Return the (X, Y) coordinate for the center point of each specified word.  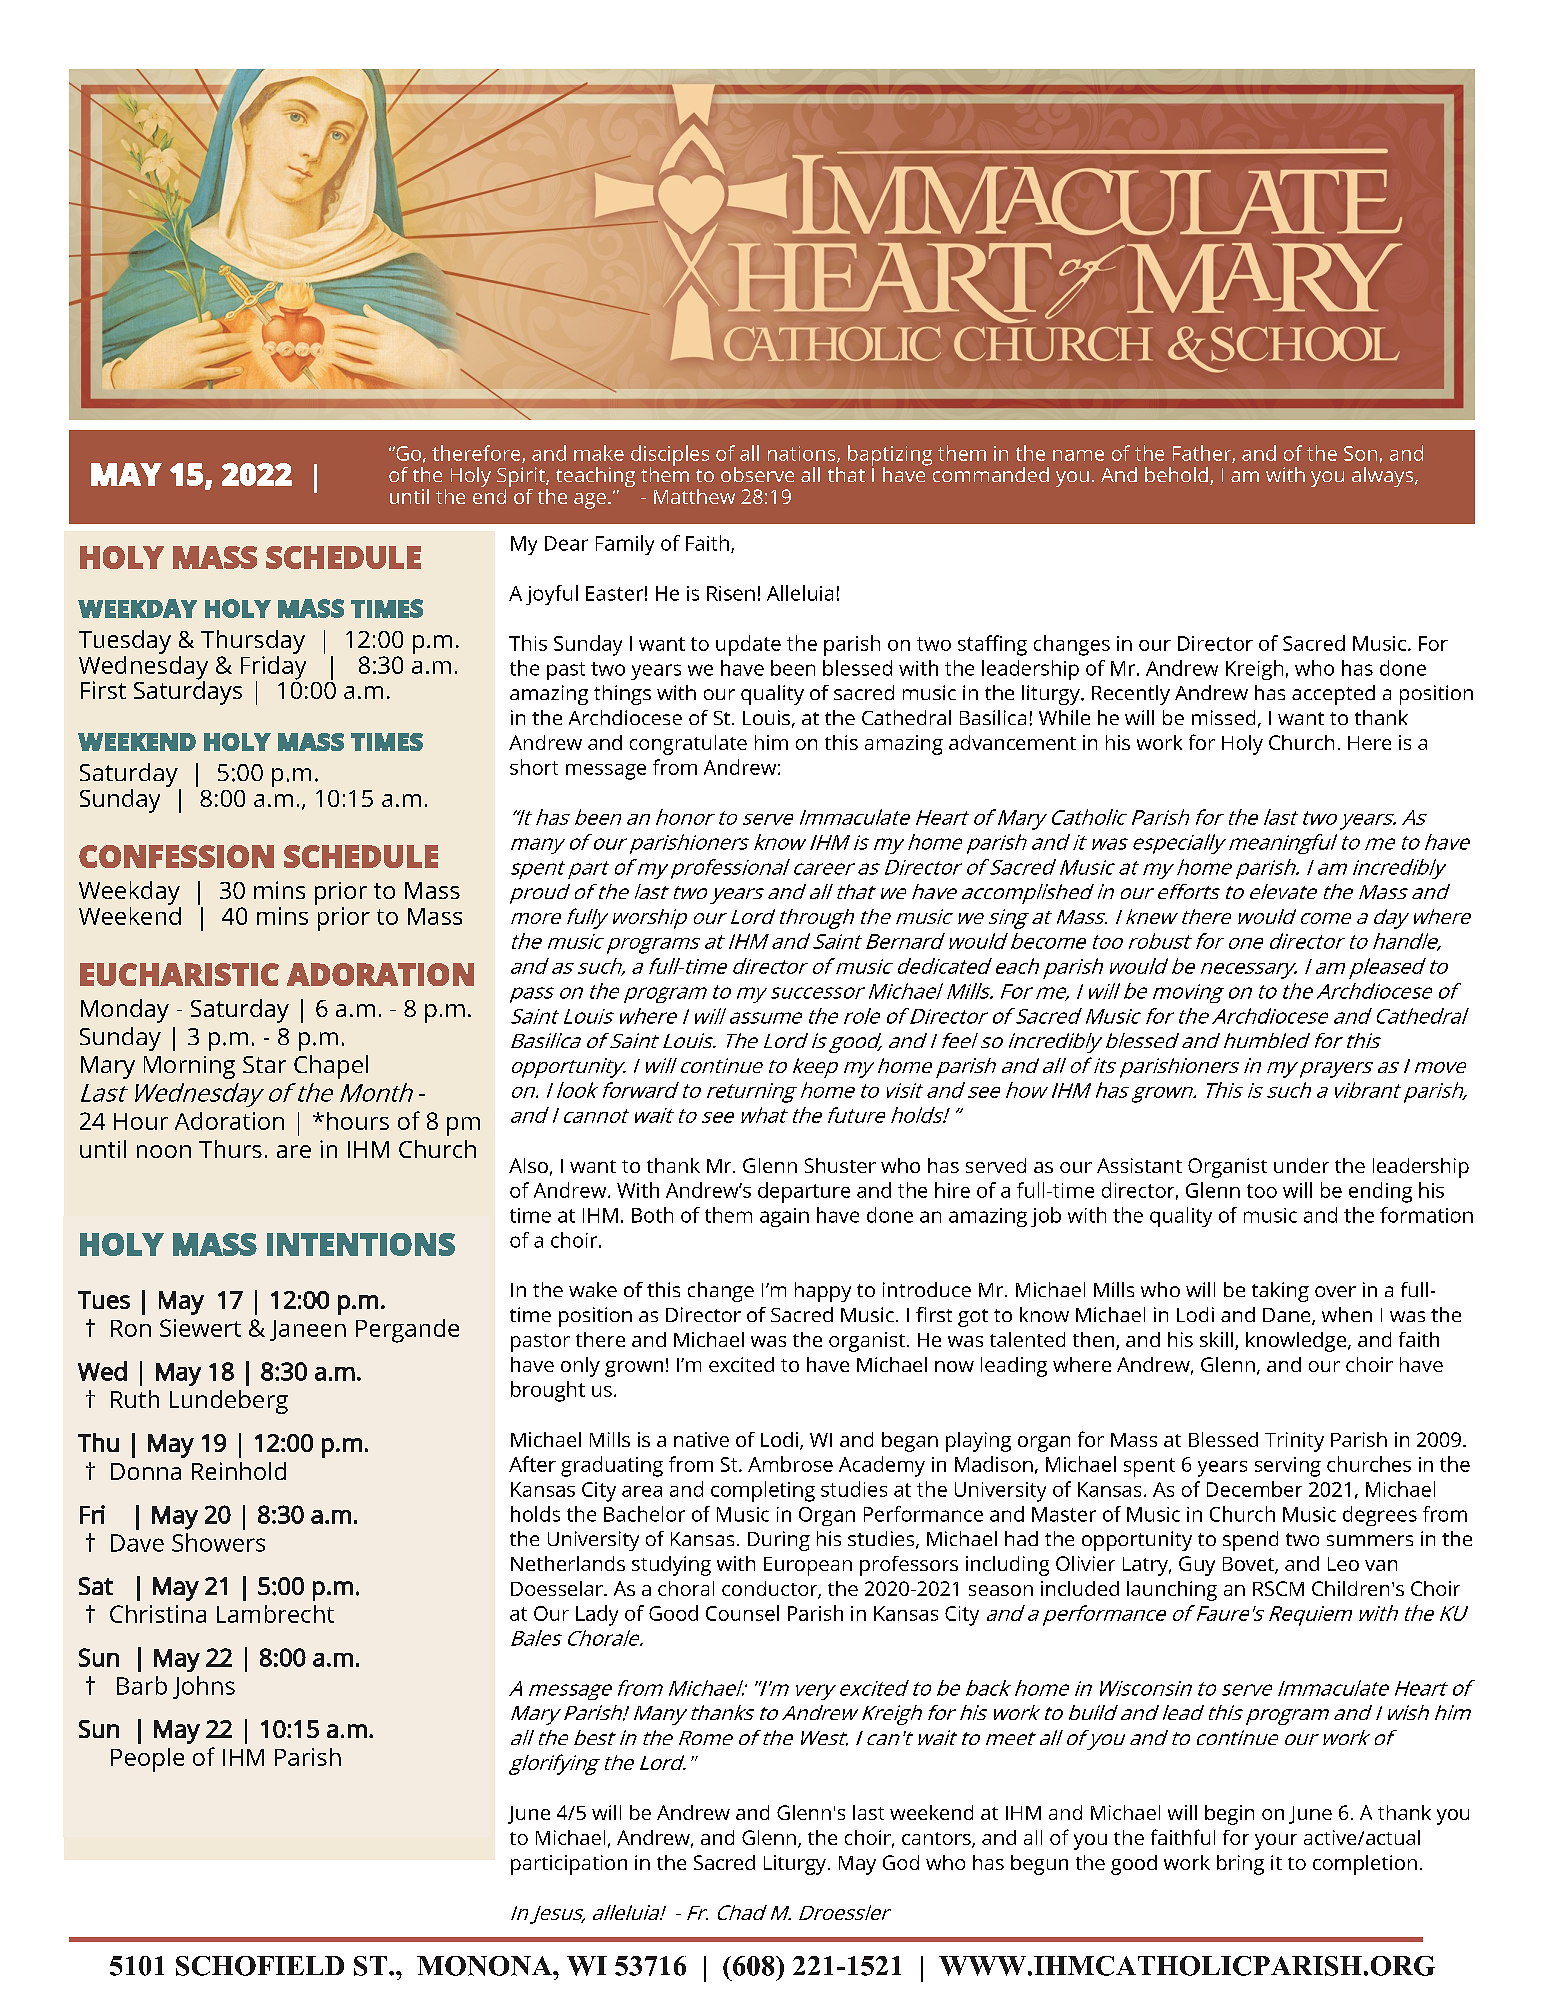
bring (1240, 1865)
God (901, 1862)
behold (1176, 474)
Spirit (522, 478)
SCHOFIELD (260, 1966)
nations (803, 454)
